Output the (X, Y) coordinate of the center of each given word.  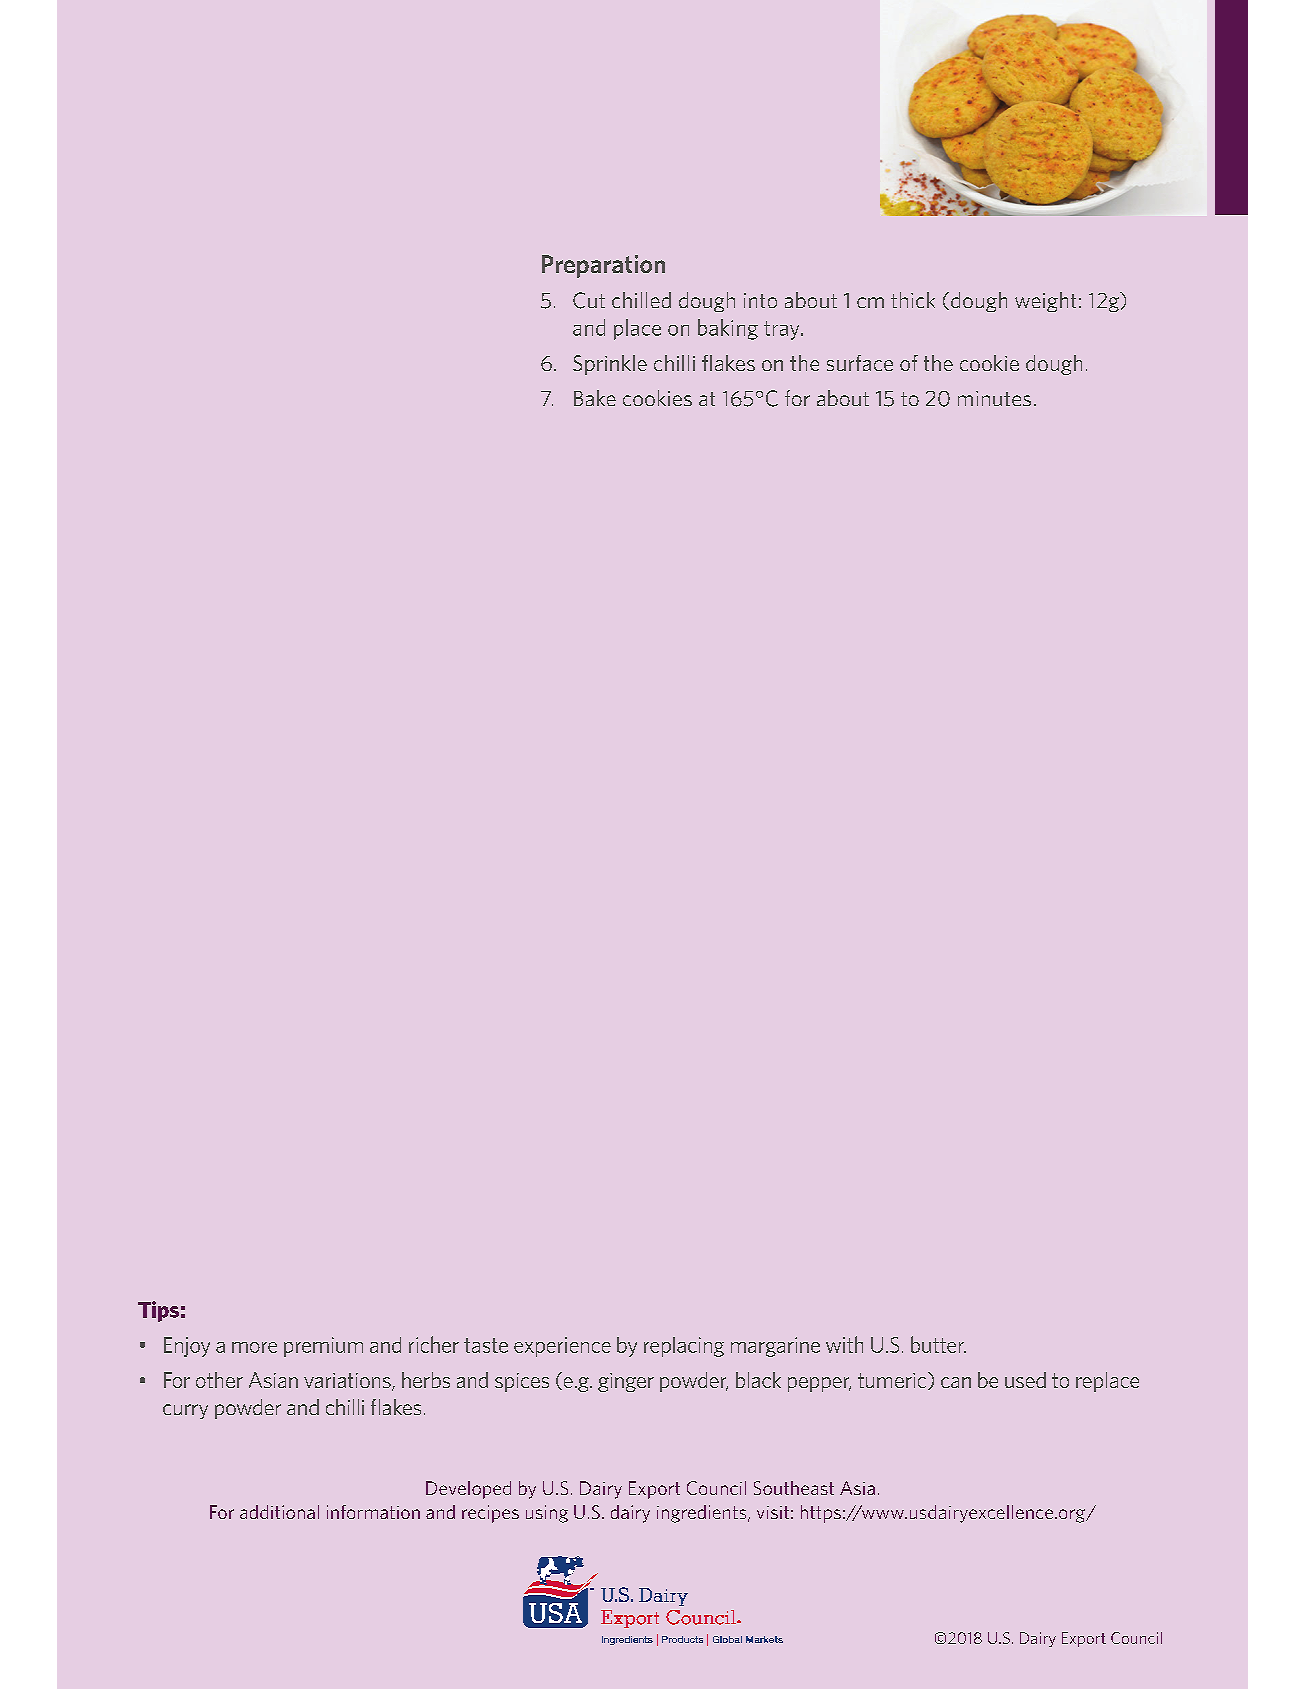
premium (323, 1347)
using (547, 1514)
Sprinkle (610, 365)
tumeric (893, 1381)
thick (913, 300)
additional (279, 1512)
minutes (994, 398)
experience (562, 1347)
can (956, 1382)
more (254, 1347)
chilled (641, 300)
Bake (595, 398)
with (844, 1344)
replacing (684, 1347)
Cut (589, 300)
